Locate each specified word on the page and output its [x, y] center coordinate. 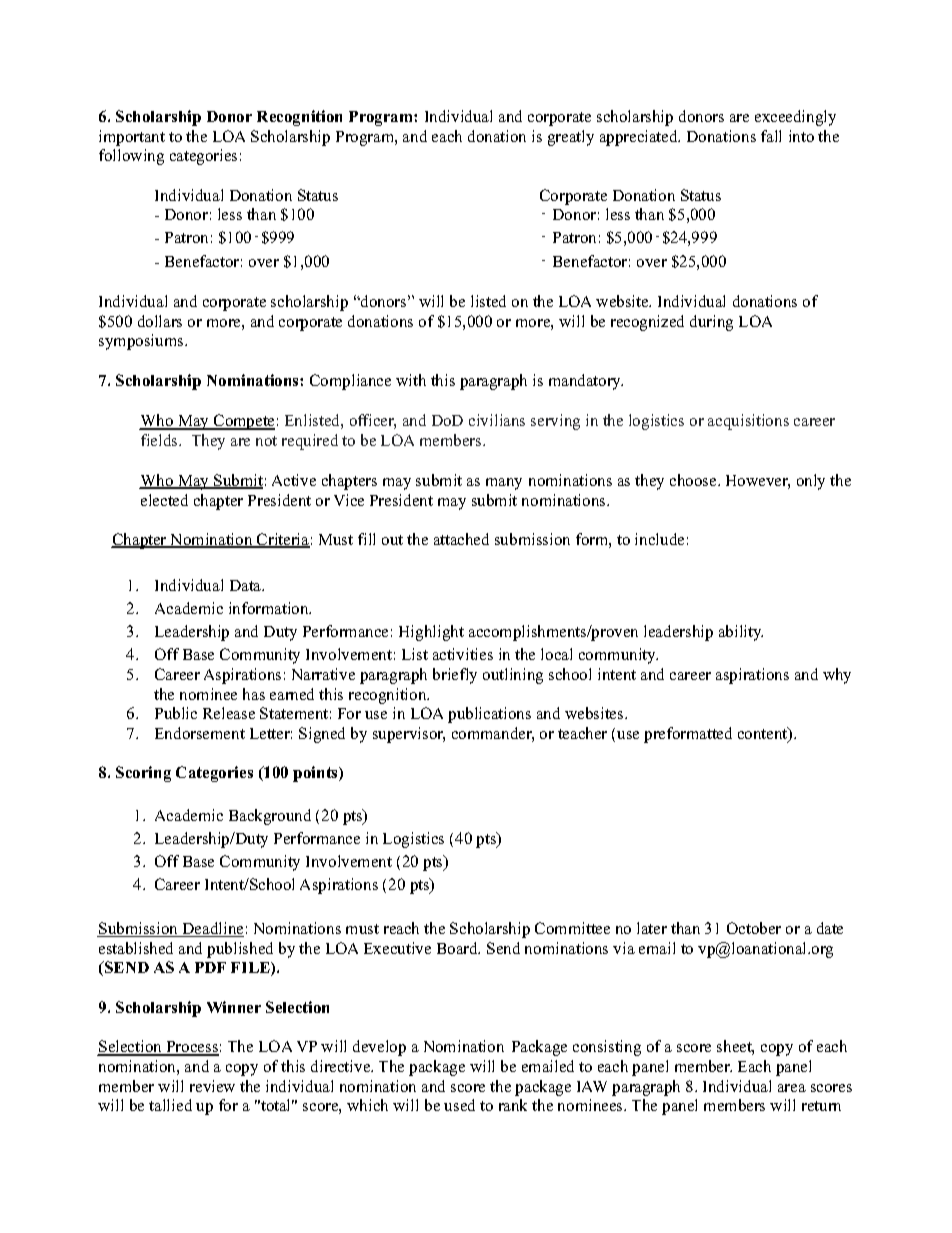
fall [771, 136]
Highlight [431, 633]
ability [741, 633]
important [132, 138]
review [212, 1086]
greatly [571, 138]
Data [247, 585]
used [459, 1105]
